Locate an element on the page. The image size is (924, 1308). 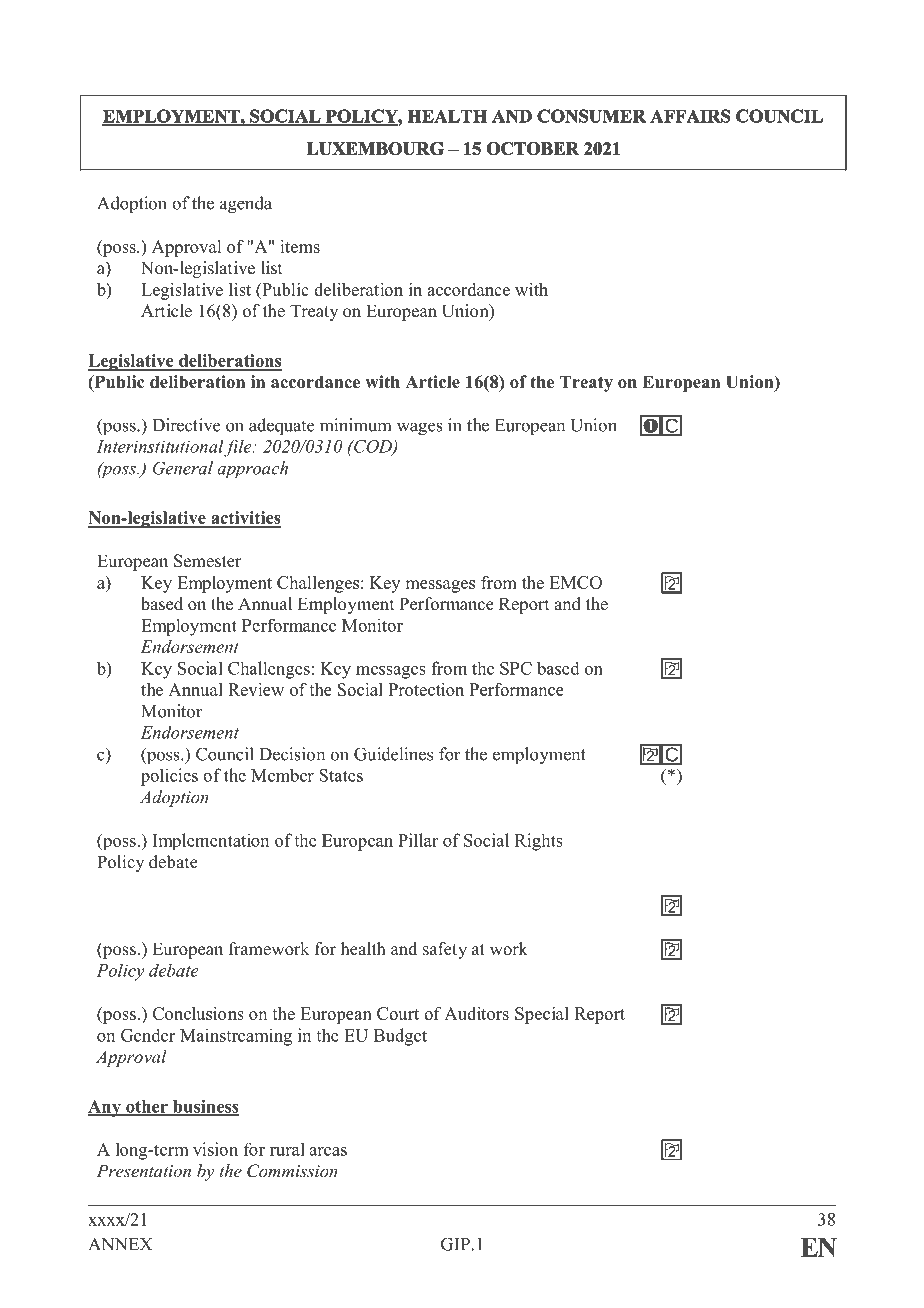
SPC is located at coordinates (516, 668).
